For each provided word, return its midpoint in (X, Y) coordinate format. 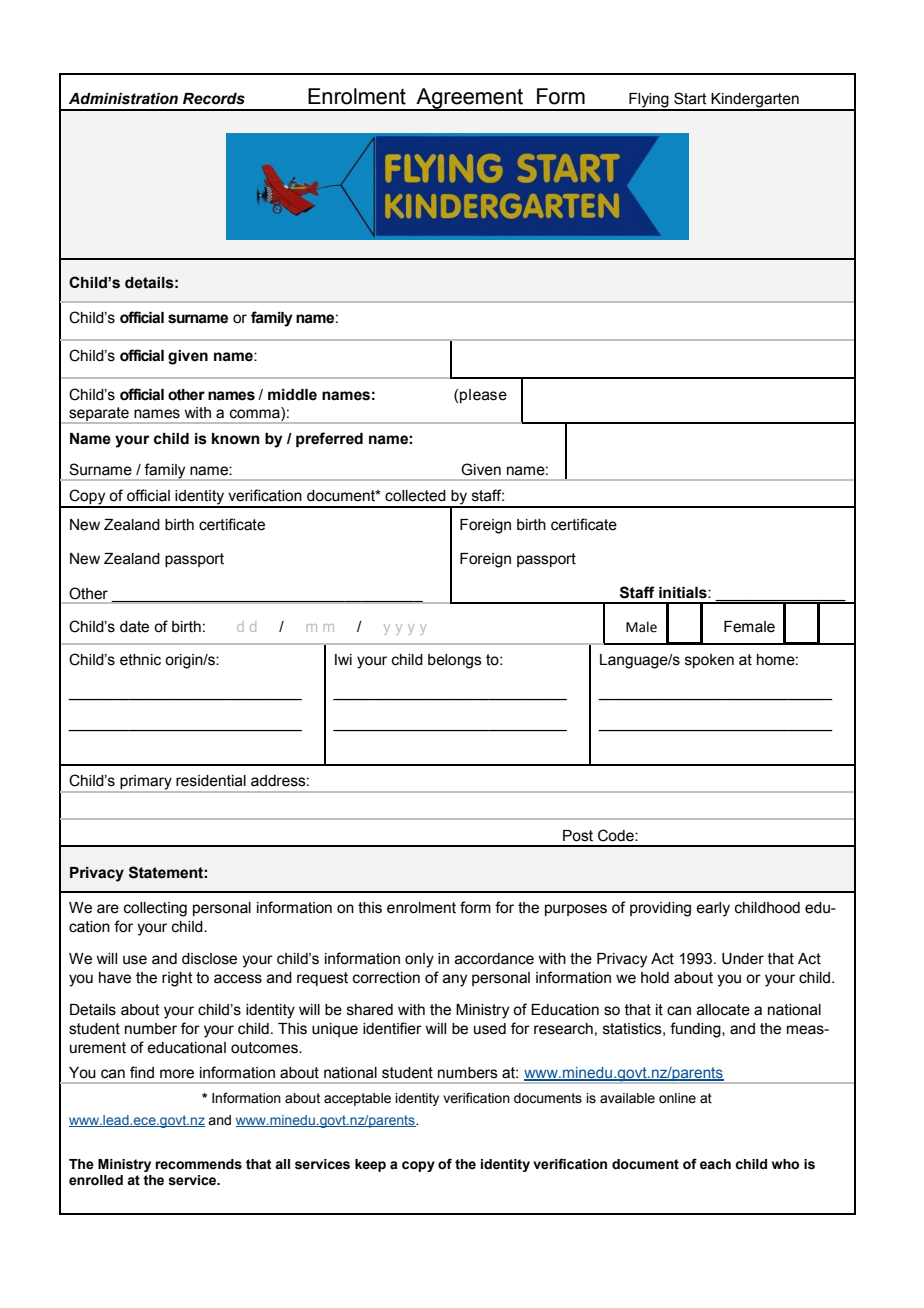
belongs (455, 661)
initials (684, 593)
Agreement (470, 99)
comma (256, 414)
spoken (709, 661)
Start (690, 98)
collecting (155, 909)
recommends (198, 1164)
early (713, 909)
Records (214, 99)
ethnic (140, 660)
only (419, 960)
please (483, 396)
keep (370, 1165)
